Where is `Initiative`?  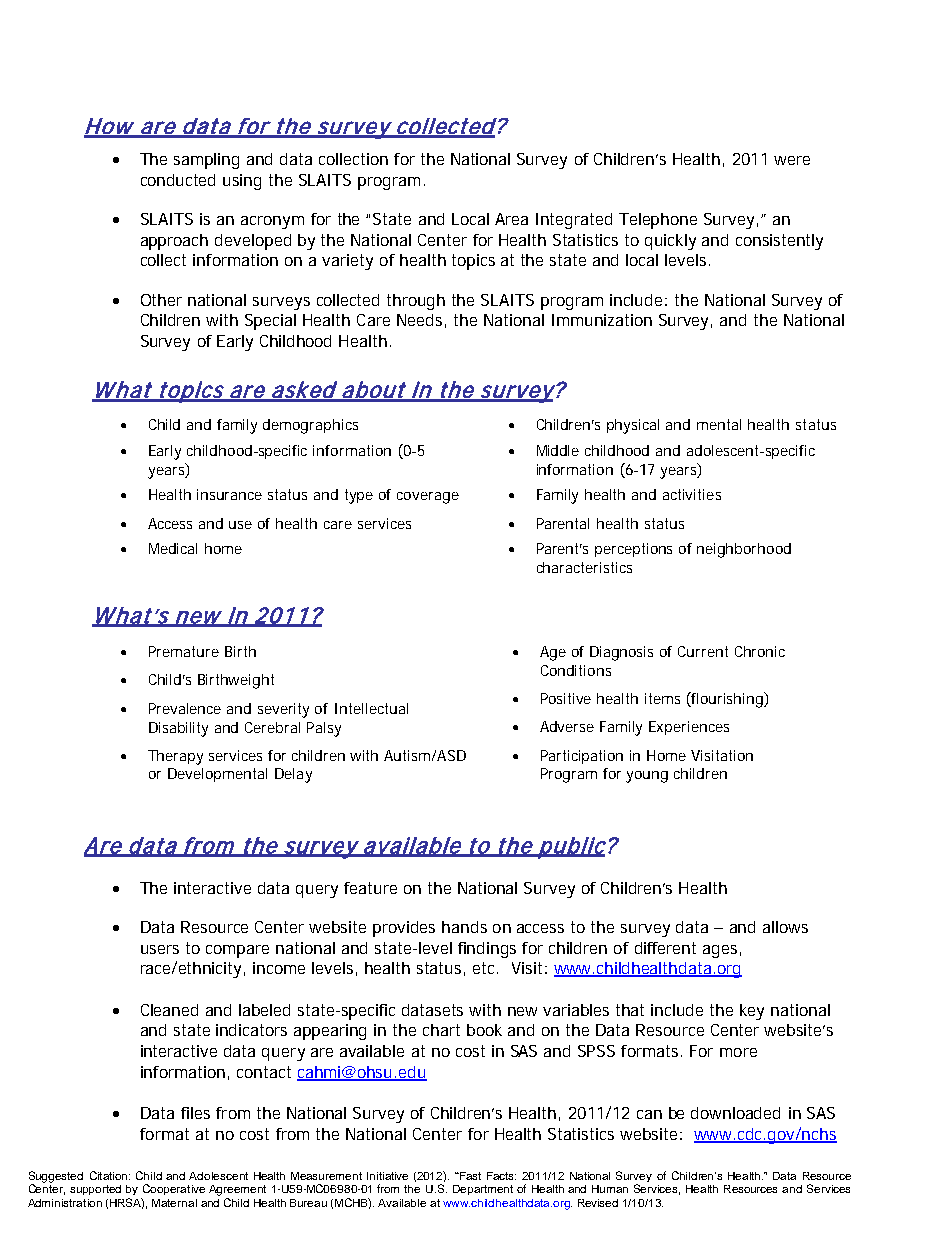
Initiative is located at coordinates (387, 1176).
